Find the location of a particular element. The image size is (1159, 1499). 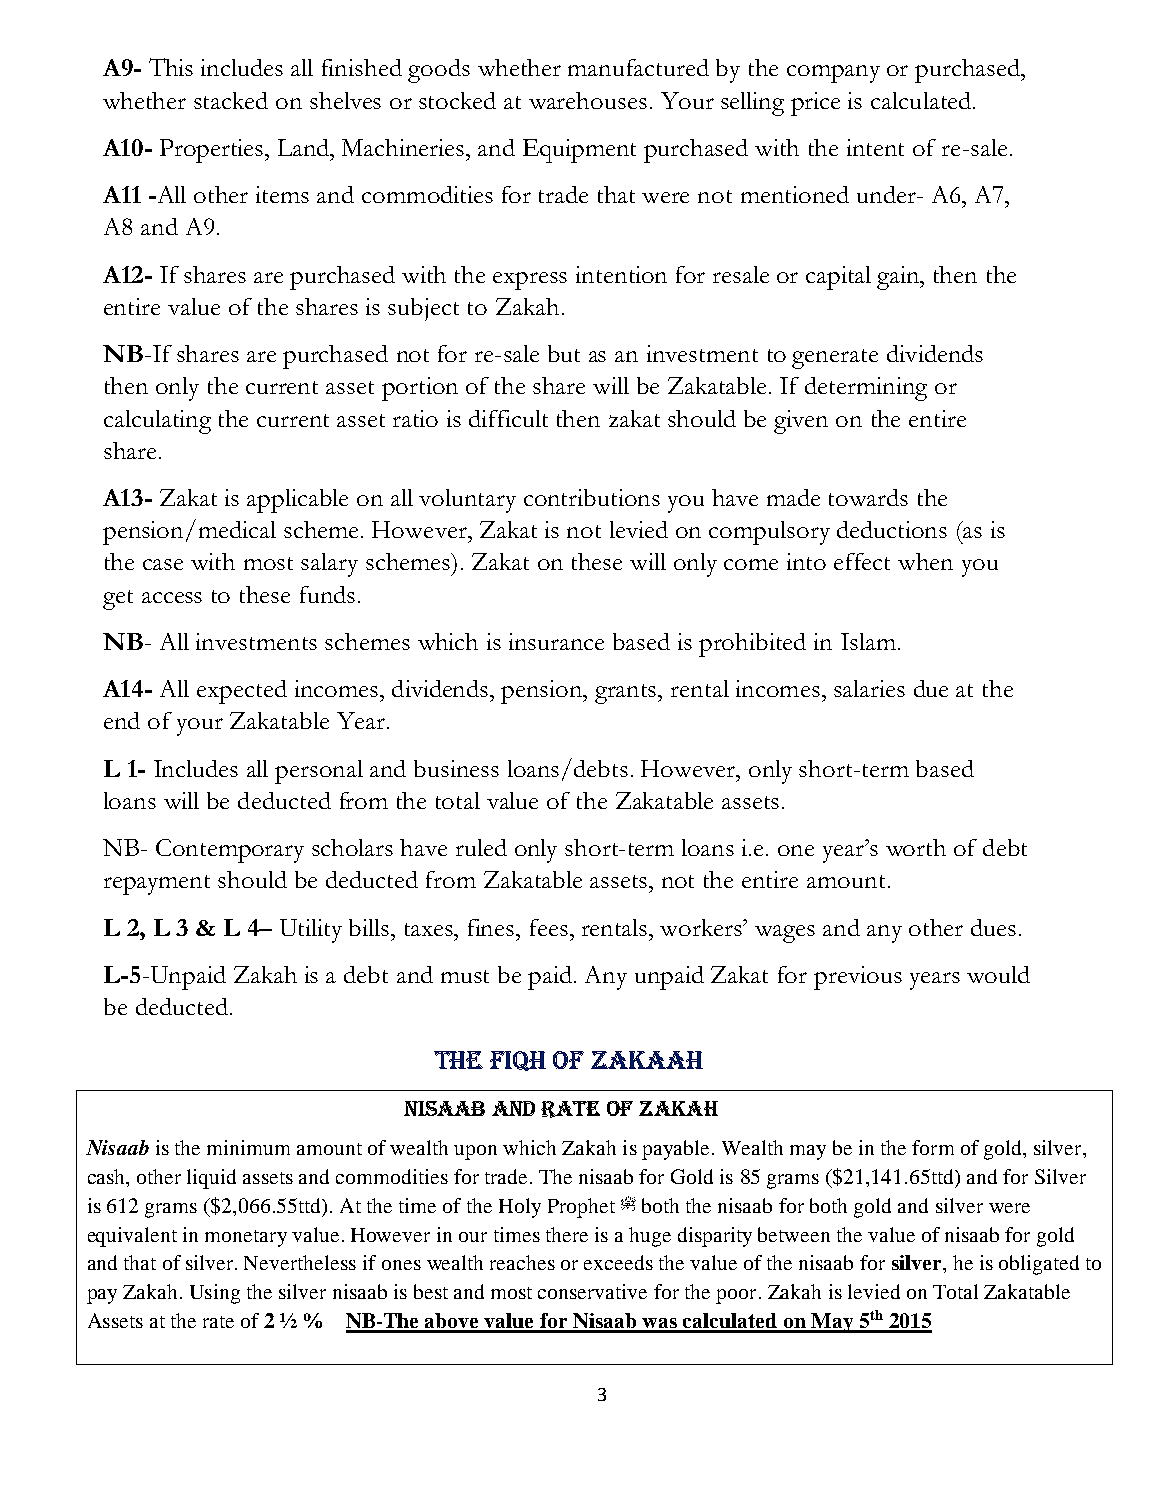

obligated is located at coordinates (1039, 1265).
